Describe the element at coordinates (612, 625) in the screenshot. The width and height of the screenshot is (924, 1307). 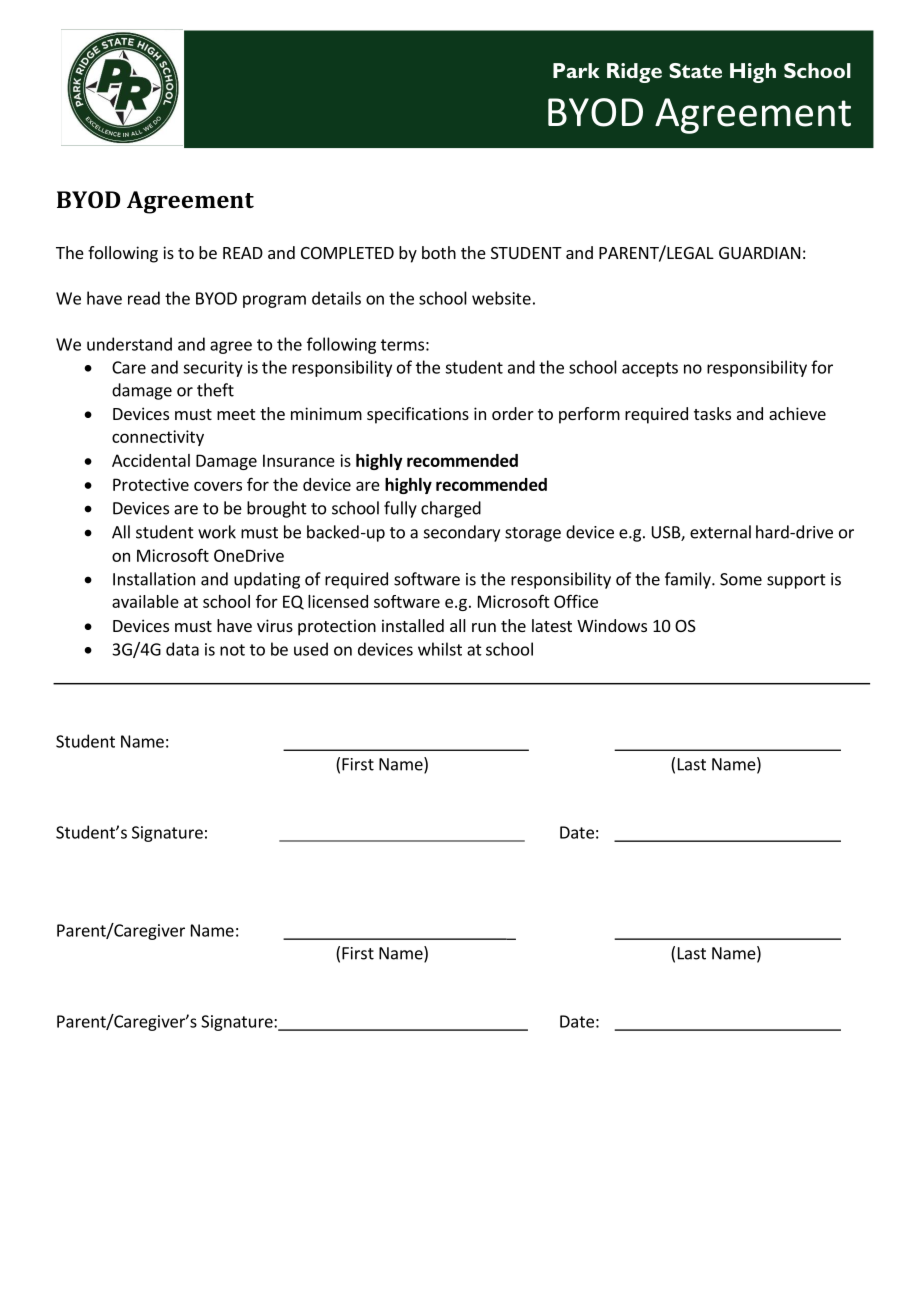
I see `Windows` at that location.
